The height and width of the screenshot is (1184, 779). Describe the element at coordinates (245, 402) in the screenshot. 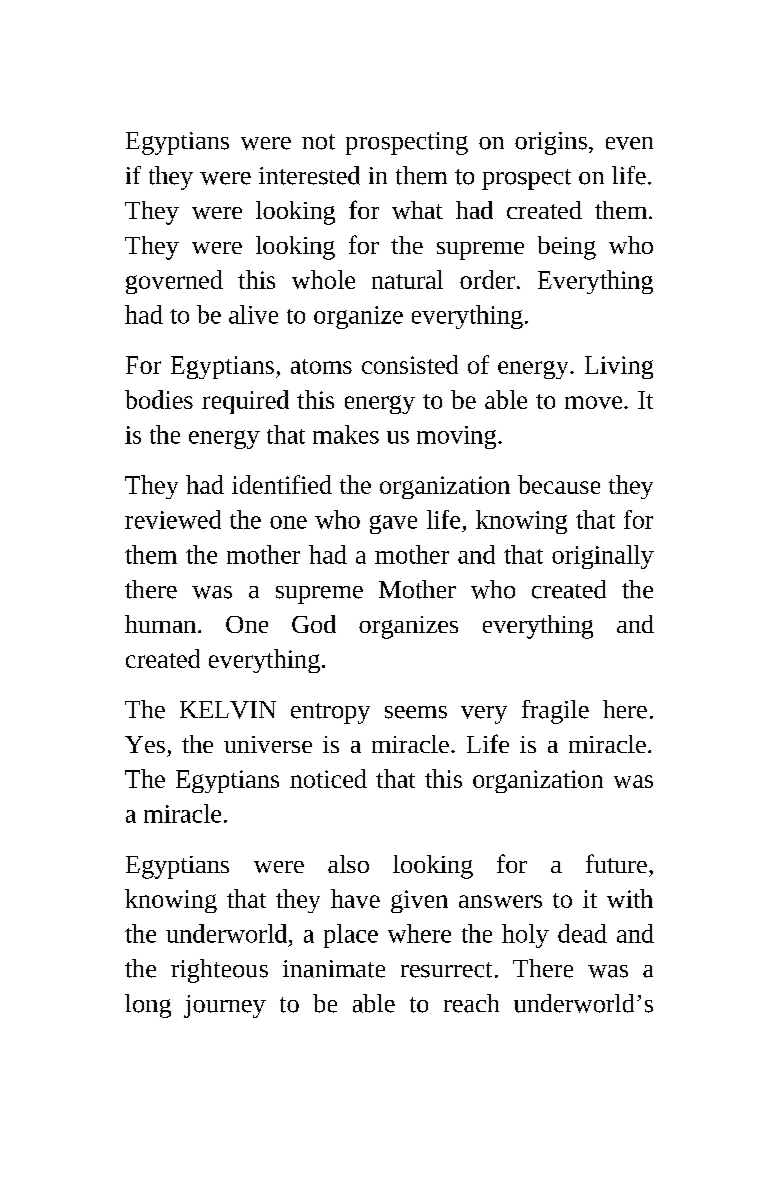

I see `required` at that location.
